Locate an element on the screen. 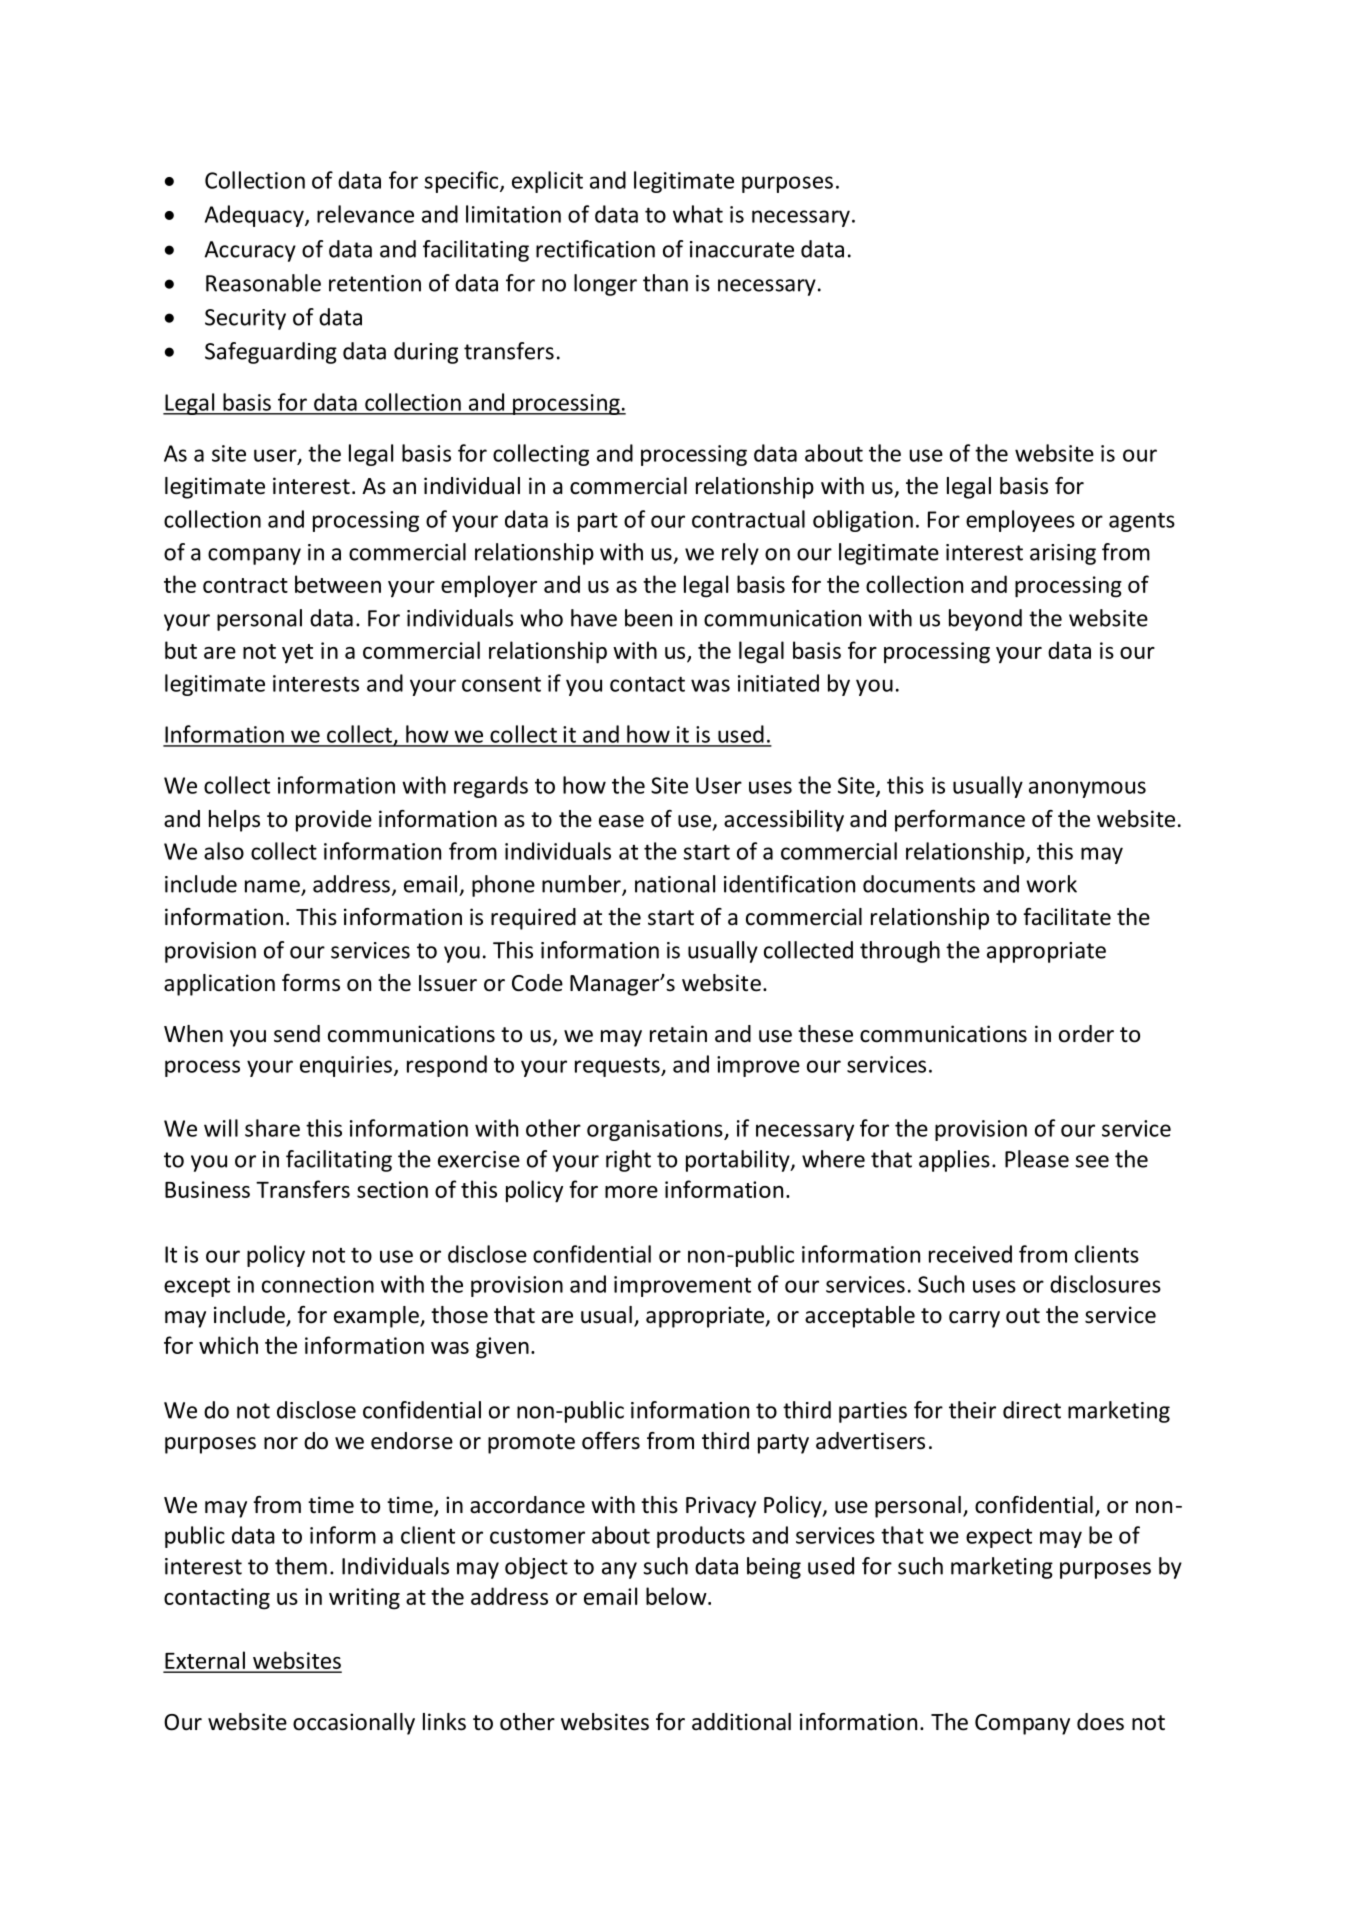  national is located at coordinates (675, 884).
